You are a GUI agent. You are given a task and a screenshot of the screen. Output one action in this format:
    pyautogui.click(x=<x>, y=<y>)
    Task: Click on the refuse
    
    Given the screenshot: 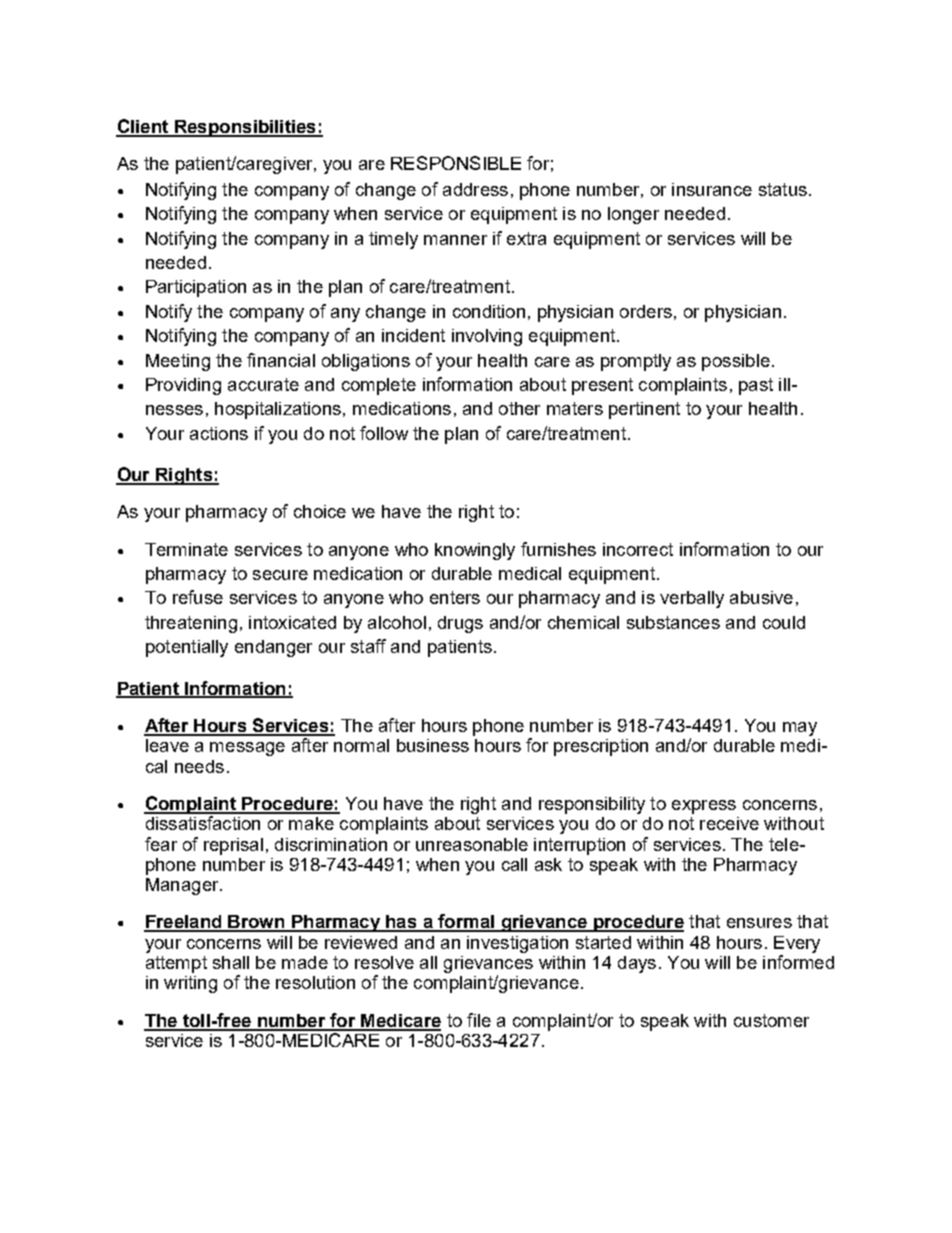 What is the action you would take?
    pyautogui.click(x=198, y=597)
